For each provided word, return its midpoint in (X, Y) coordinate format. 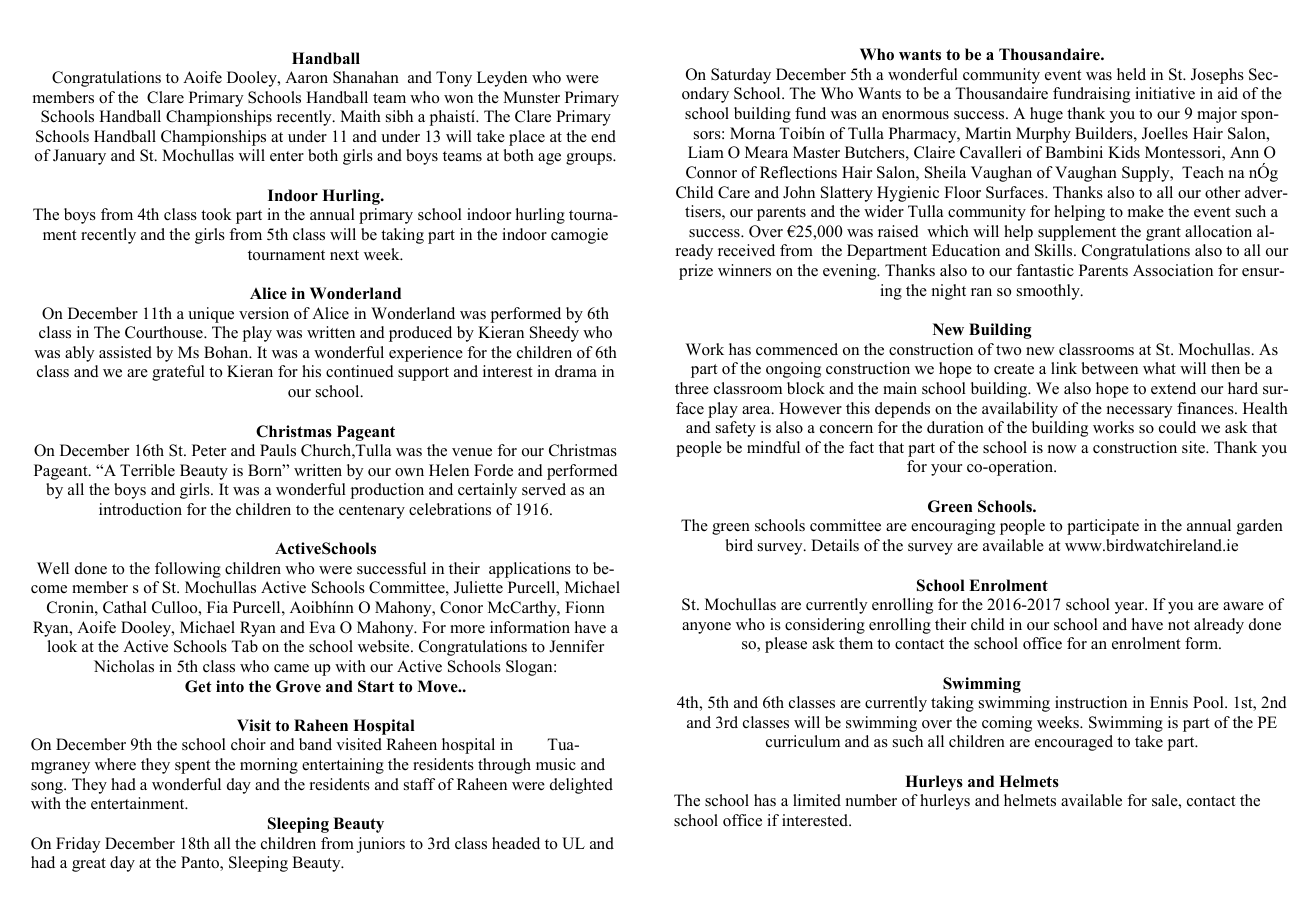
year (1131, 608)
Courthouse (165, 332)
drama (576, 371)
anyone (706, 628)
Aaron (306, 77)
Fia (217, 607)
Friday (78, 845)
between (1109, 368)
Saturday (741, 76)
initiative (1165, 93)
